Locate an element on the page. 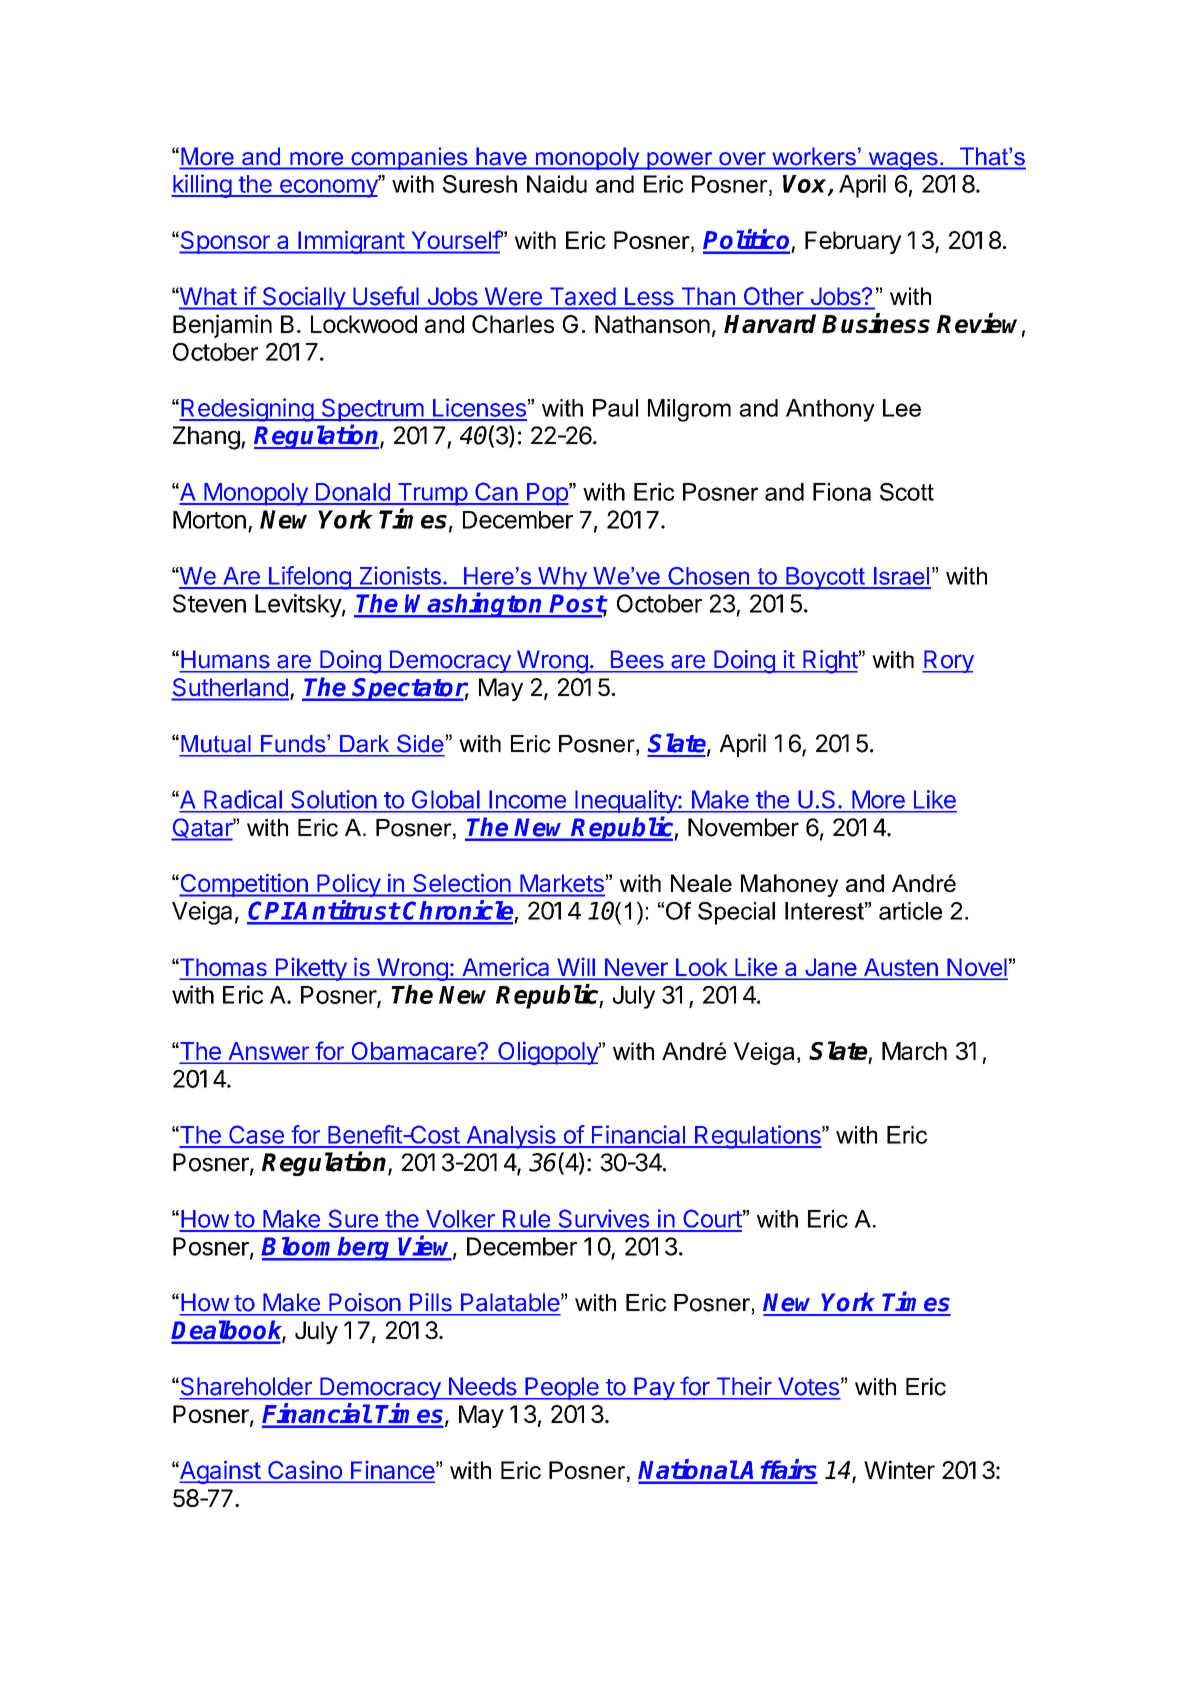  People is located at coordinates (562, 1388).
